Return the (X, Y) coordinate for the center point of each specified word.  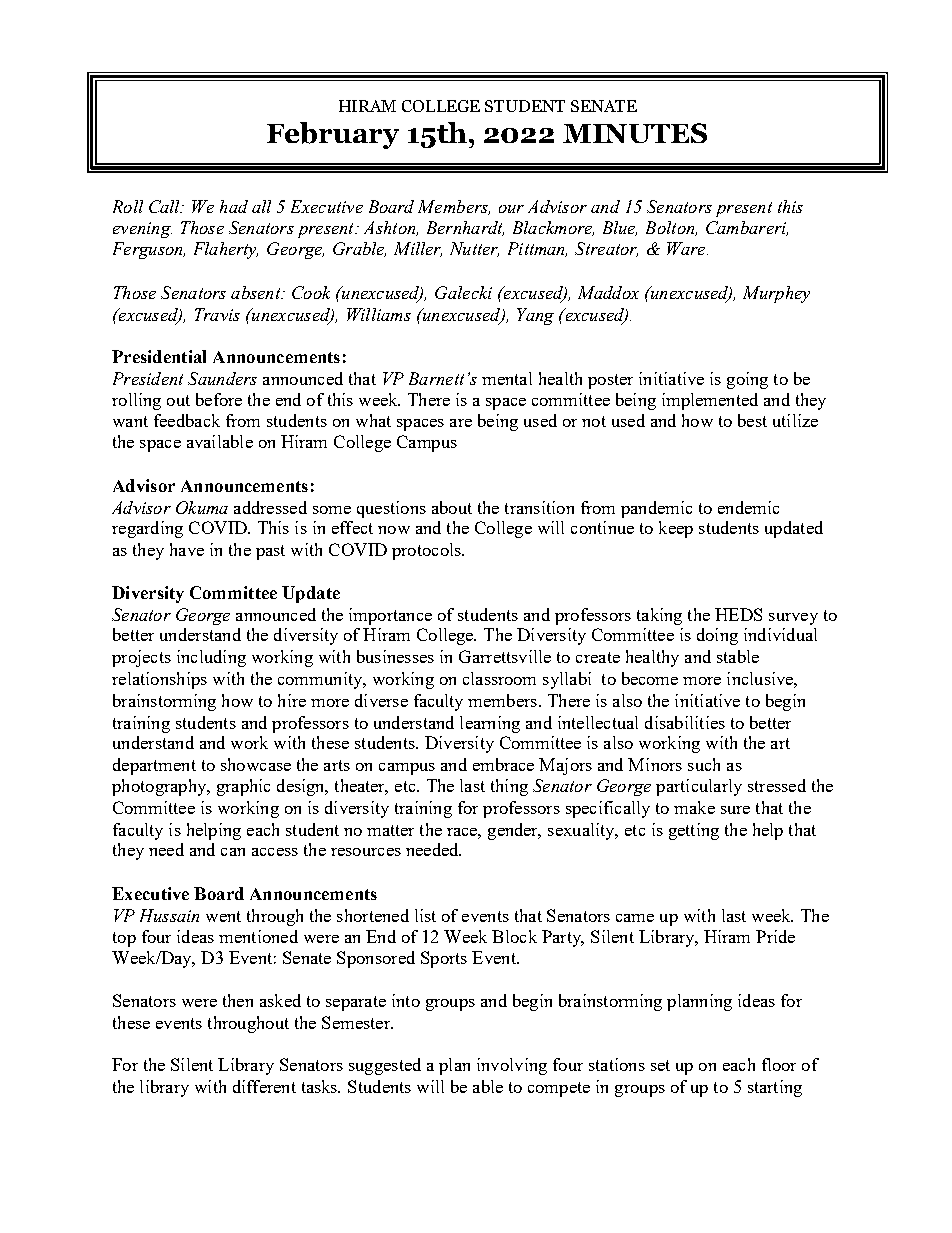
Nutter (474, 249)
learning (490, 724)
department (154, 766)
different (264, 1086)
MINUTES (635, 133)
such (704, 764)
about (452, 507)
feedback (187, 420)
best (752, 420)
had (234, 206)
